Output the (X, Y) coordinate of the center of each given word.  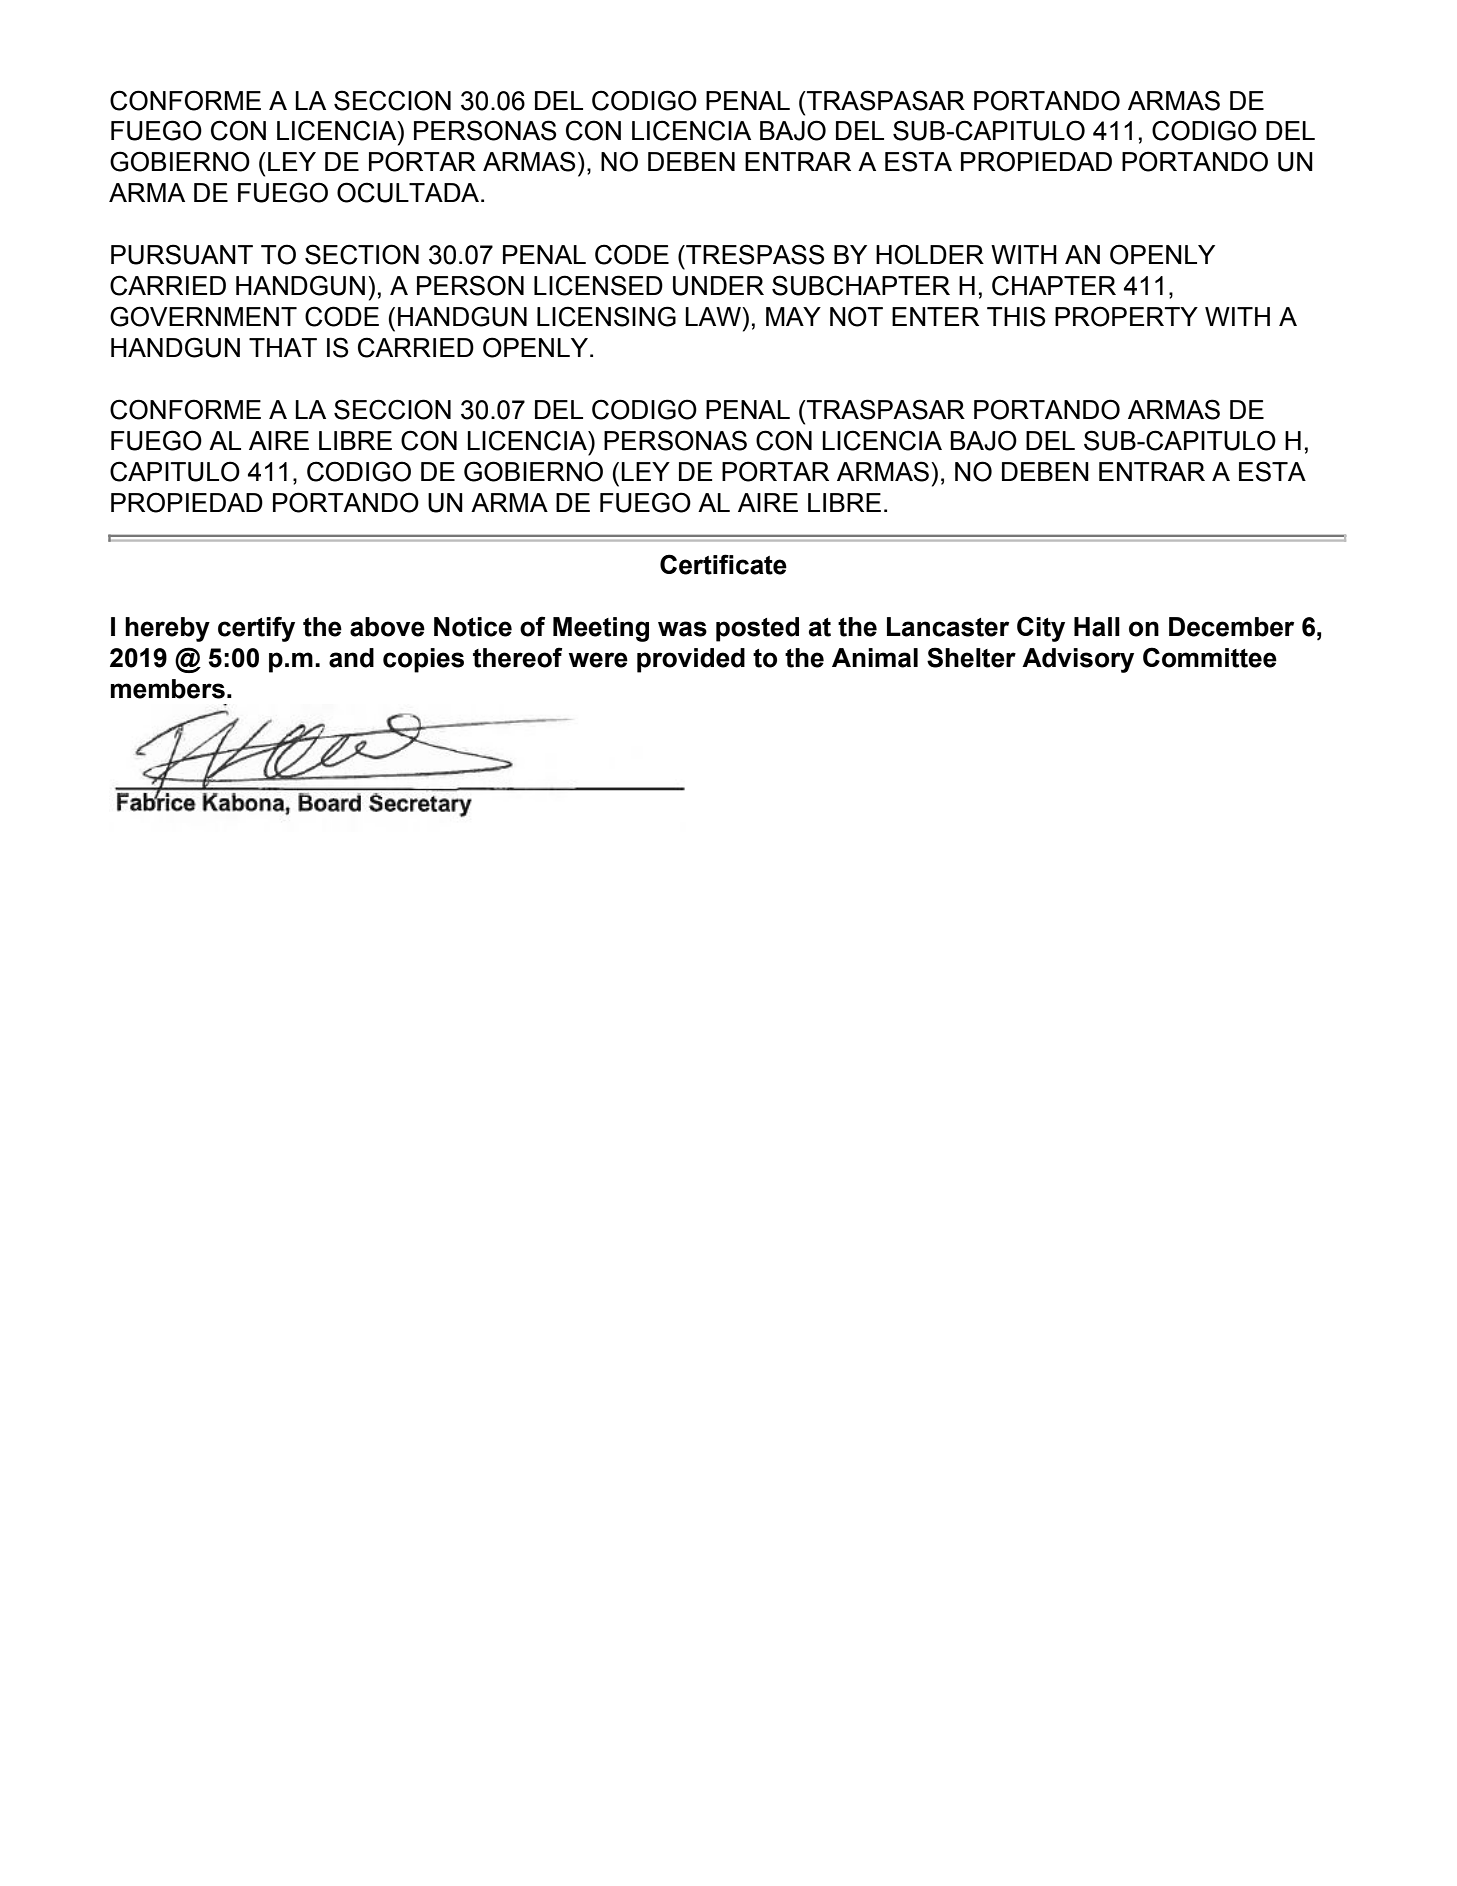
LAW (714, 316)
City (1041, 629)
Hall (1097, 627)
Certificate (723, 564)
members (168, 689)
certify (256, 629)
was (682, 629)
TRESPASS (754, 254)
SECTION (362, 254)
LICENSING (606, 316)
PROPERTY (1126, 316)
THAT (283, 347)
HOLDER (930, 254)
